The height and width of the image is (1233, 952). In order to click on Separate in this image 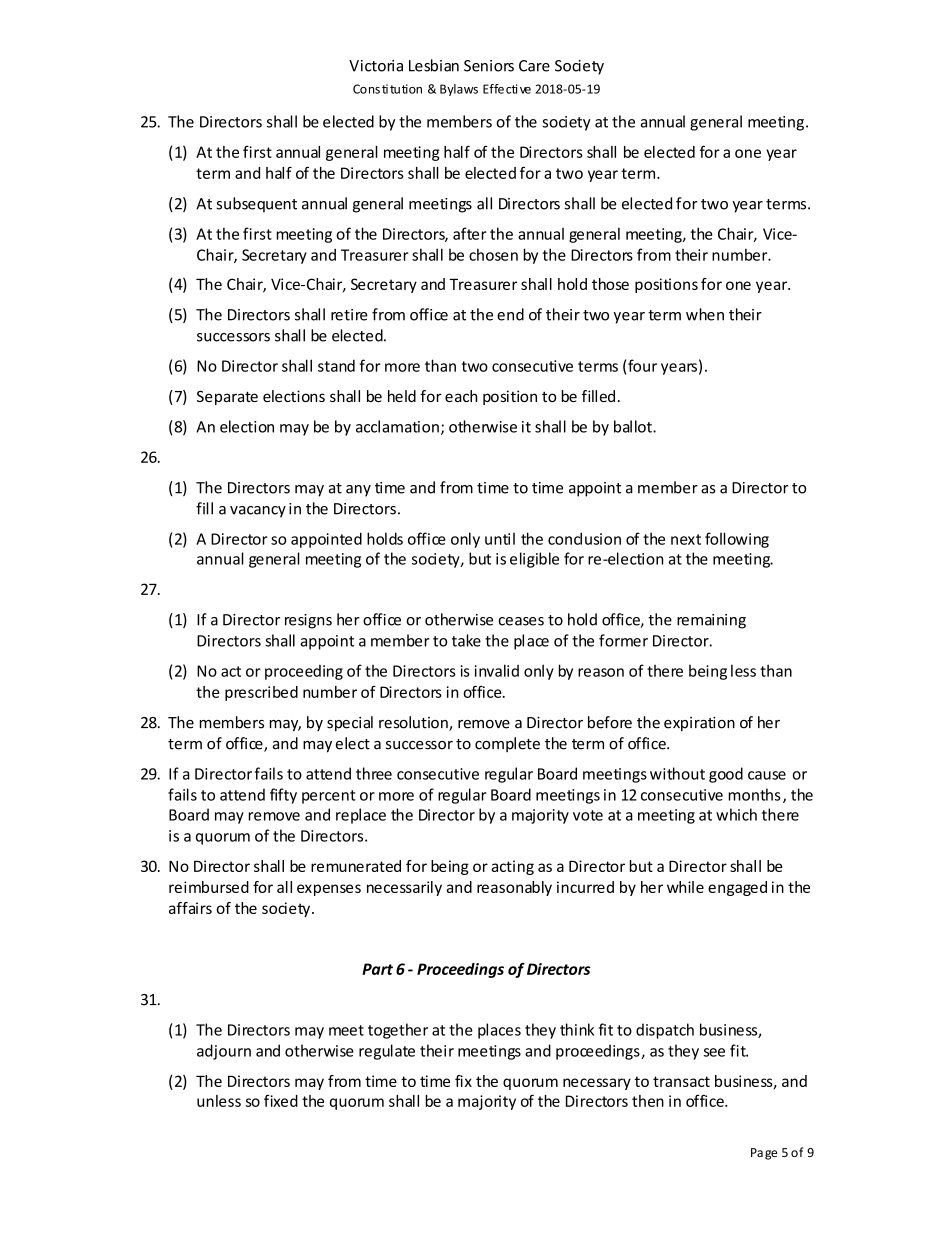, I will do `click(227, 397)`.
